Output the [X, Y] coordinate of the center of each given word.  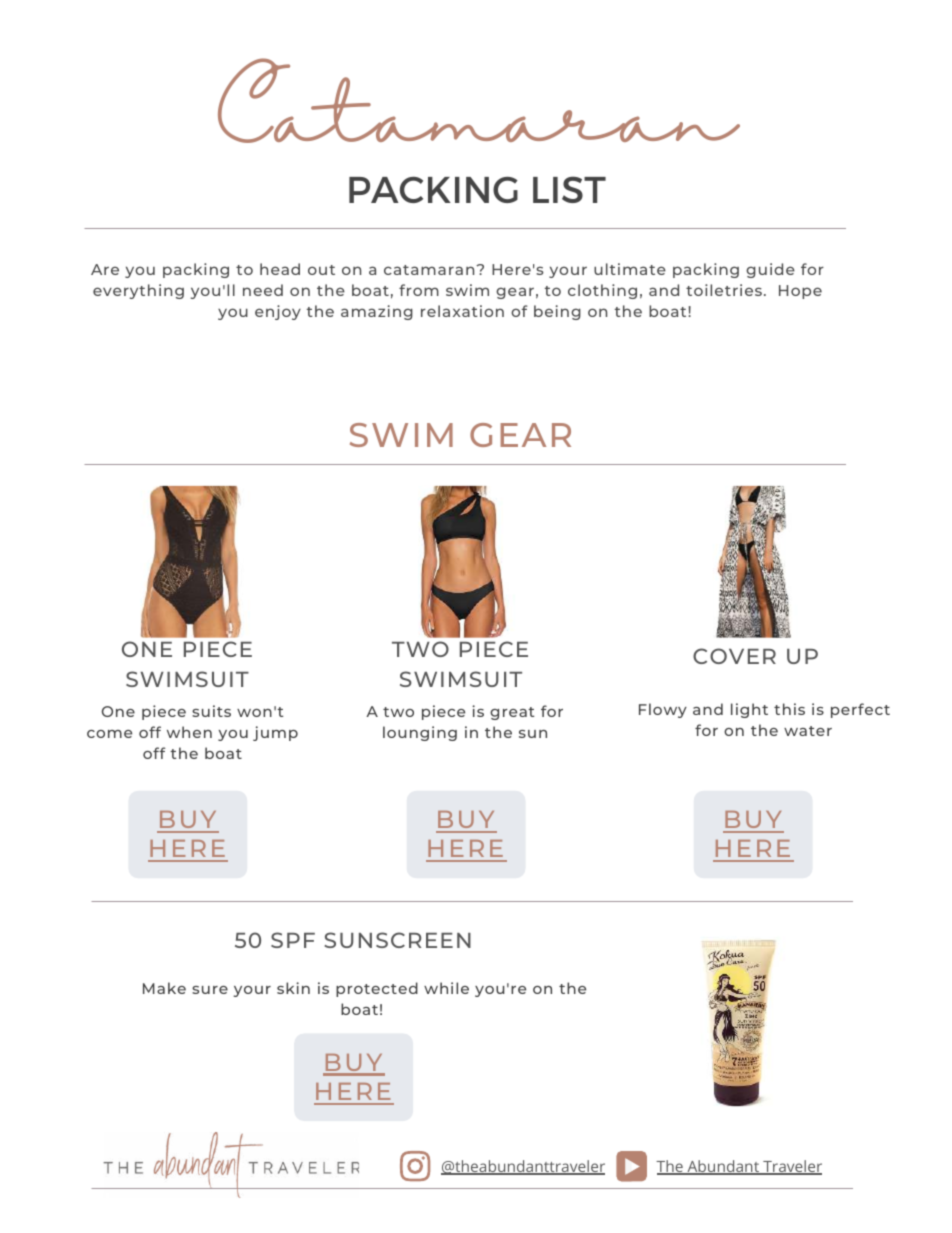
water [808, 731]
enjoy [278, 312]
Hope [800, 292]
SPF [293, 940]
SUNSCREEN [398, 940]
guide [770, 270]
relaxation [462, 311]
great [512, 713]
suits [211, 711]
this [789, 709]
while [446, 988]
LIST [569, 189]
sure [210, 990]
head [280, 269]
